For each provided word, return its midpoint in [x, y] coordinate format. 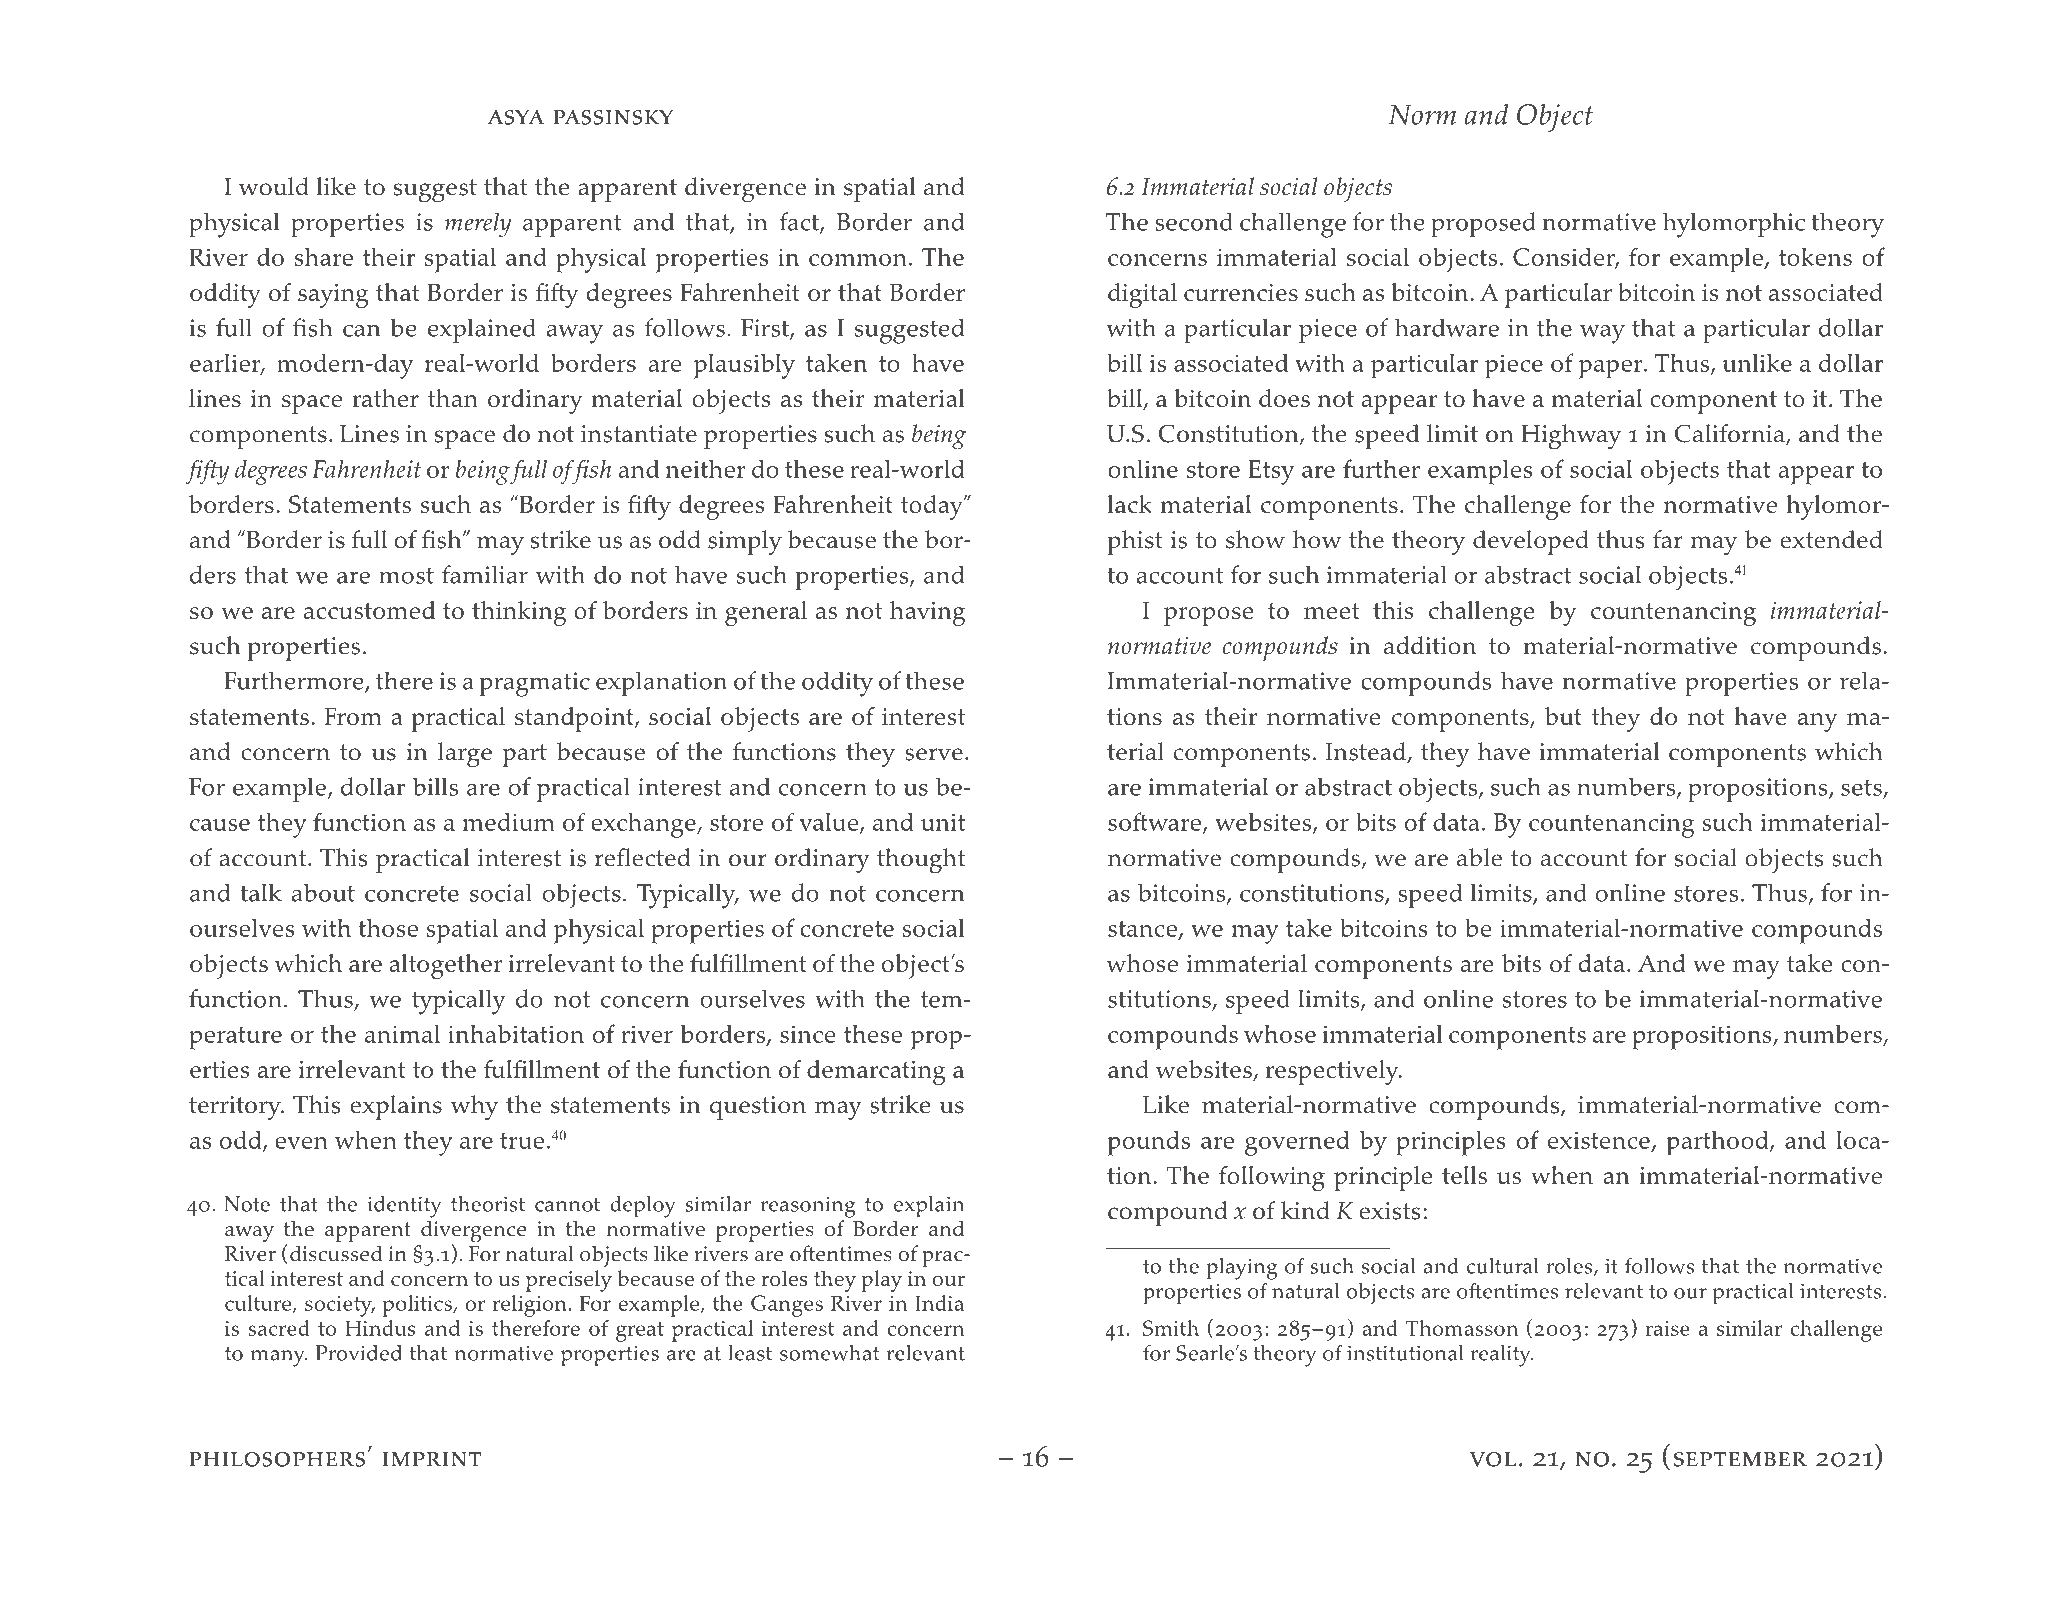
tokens [1815, 257]
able [1479, 857]
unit [943, 822]
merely [478, 224]
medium [509, 822]
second [1194, 221]
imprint [432, 1459]
